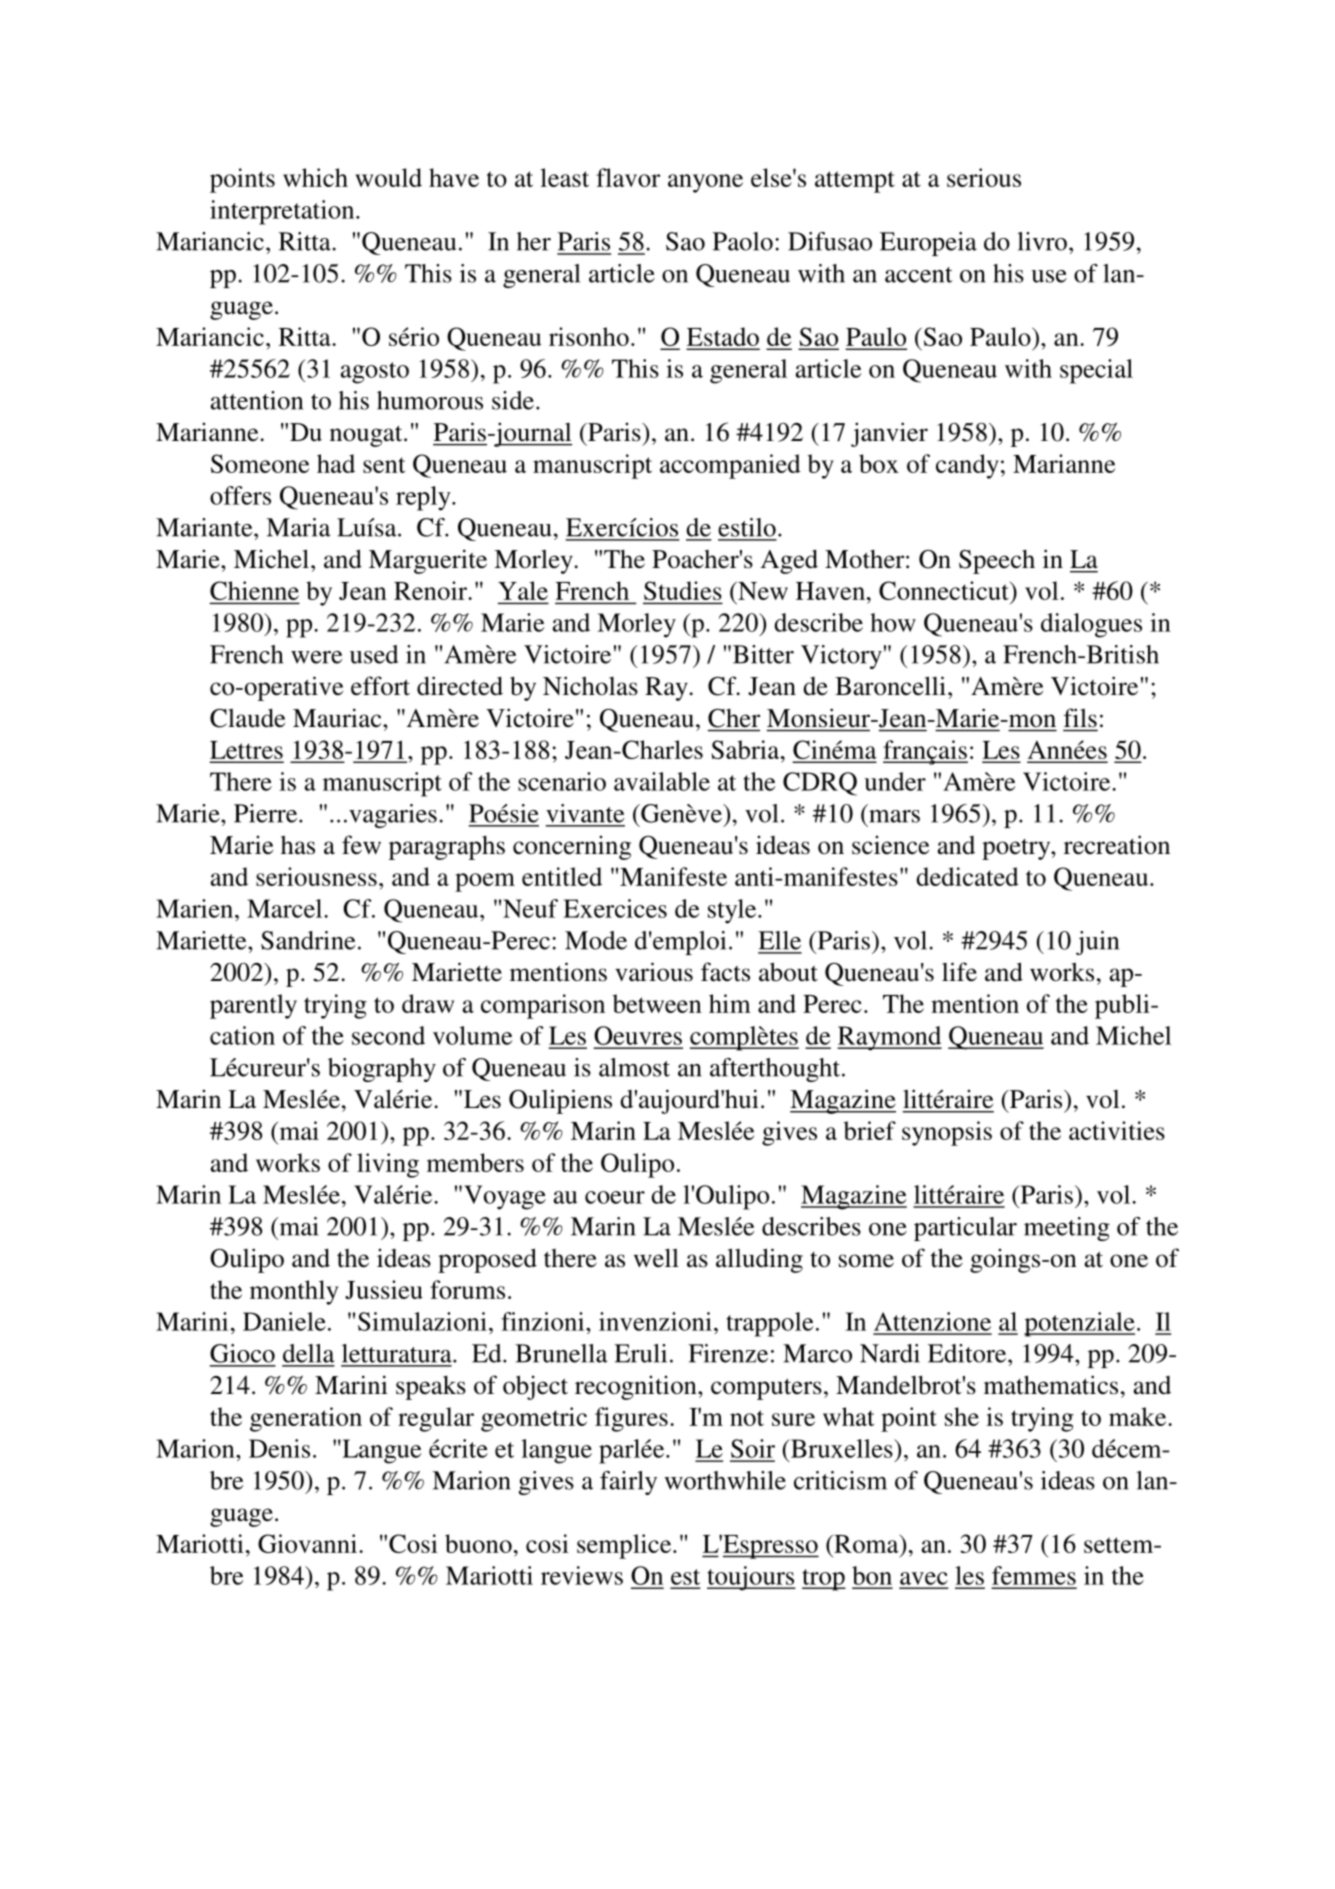 This screenshot has width=1335, height=1889. I want to click on which, so click(315, 177).
